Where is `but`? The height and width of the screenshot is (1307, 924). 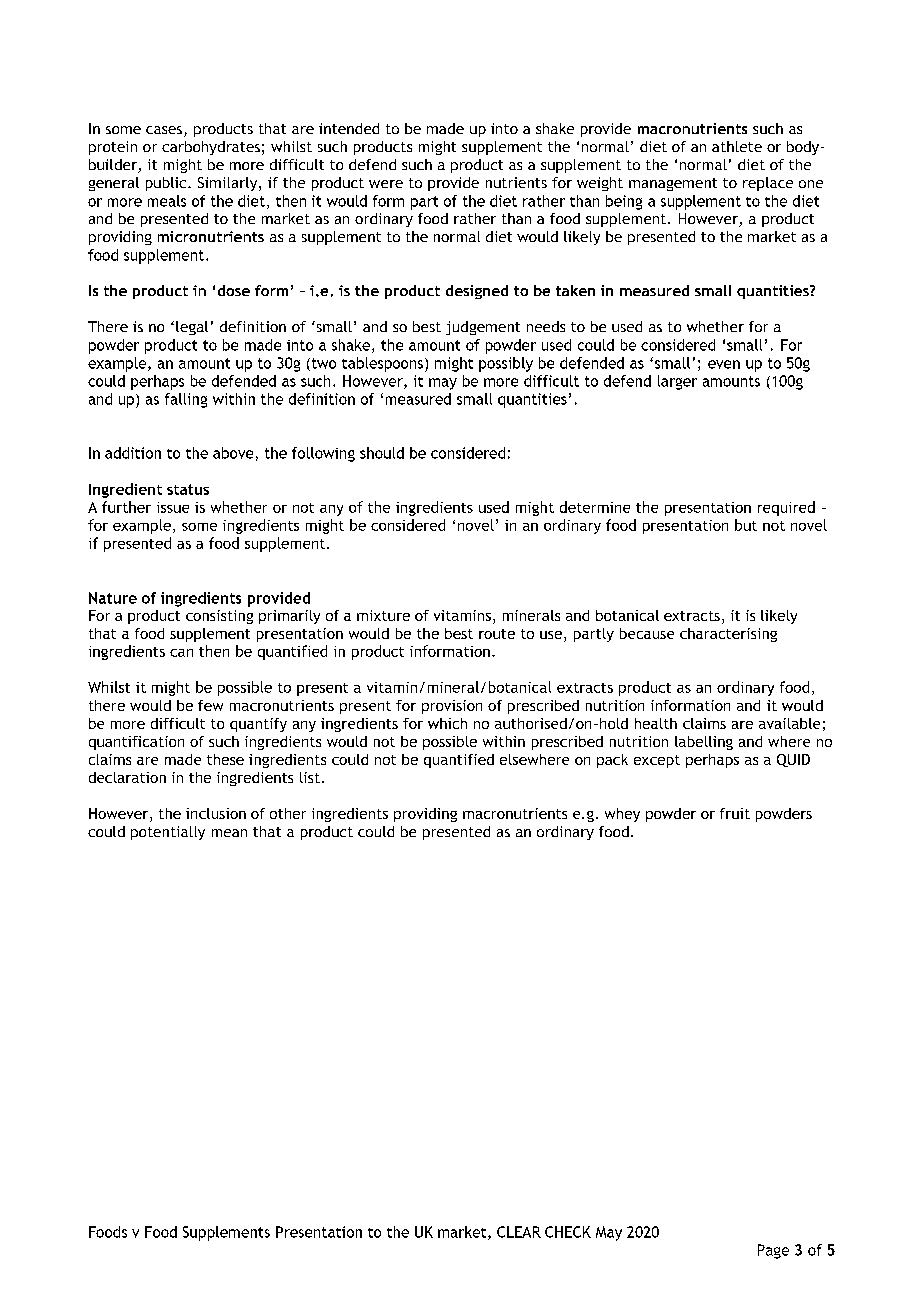
but is located at coordinates (746, 525).
